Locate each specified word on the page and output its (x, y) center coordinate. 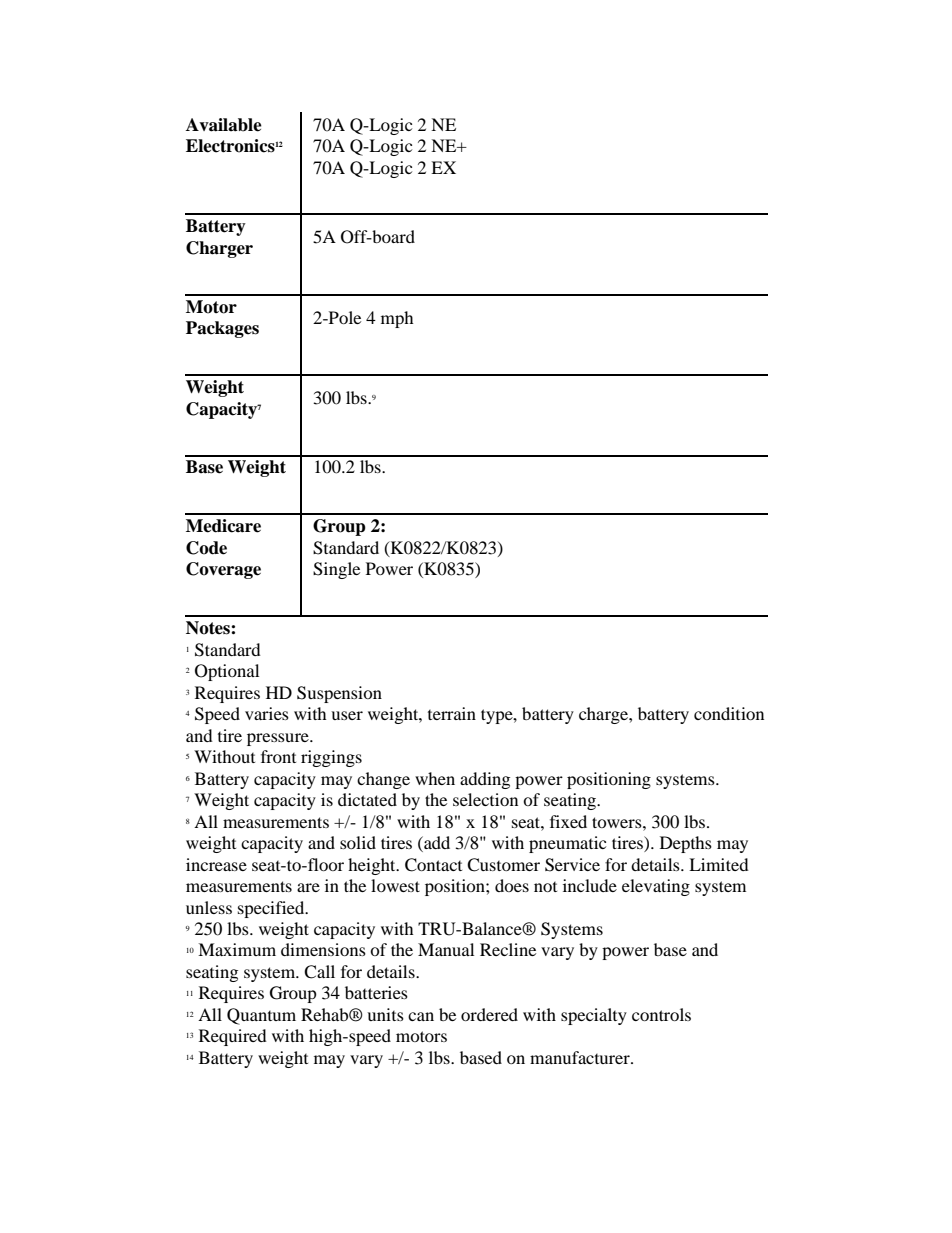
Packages (222, 329)
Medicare (223, 526)
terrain (452, 713)
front (278, 756)
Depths (686, 844)
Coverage (223, 570)
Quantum (261, 1016)
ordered (489, 1014)
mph (397, 319)
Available (224, 125)
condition (729, 713)
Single (336, 570)
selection (485, 799)
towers (618, 822)
